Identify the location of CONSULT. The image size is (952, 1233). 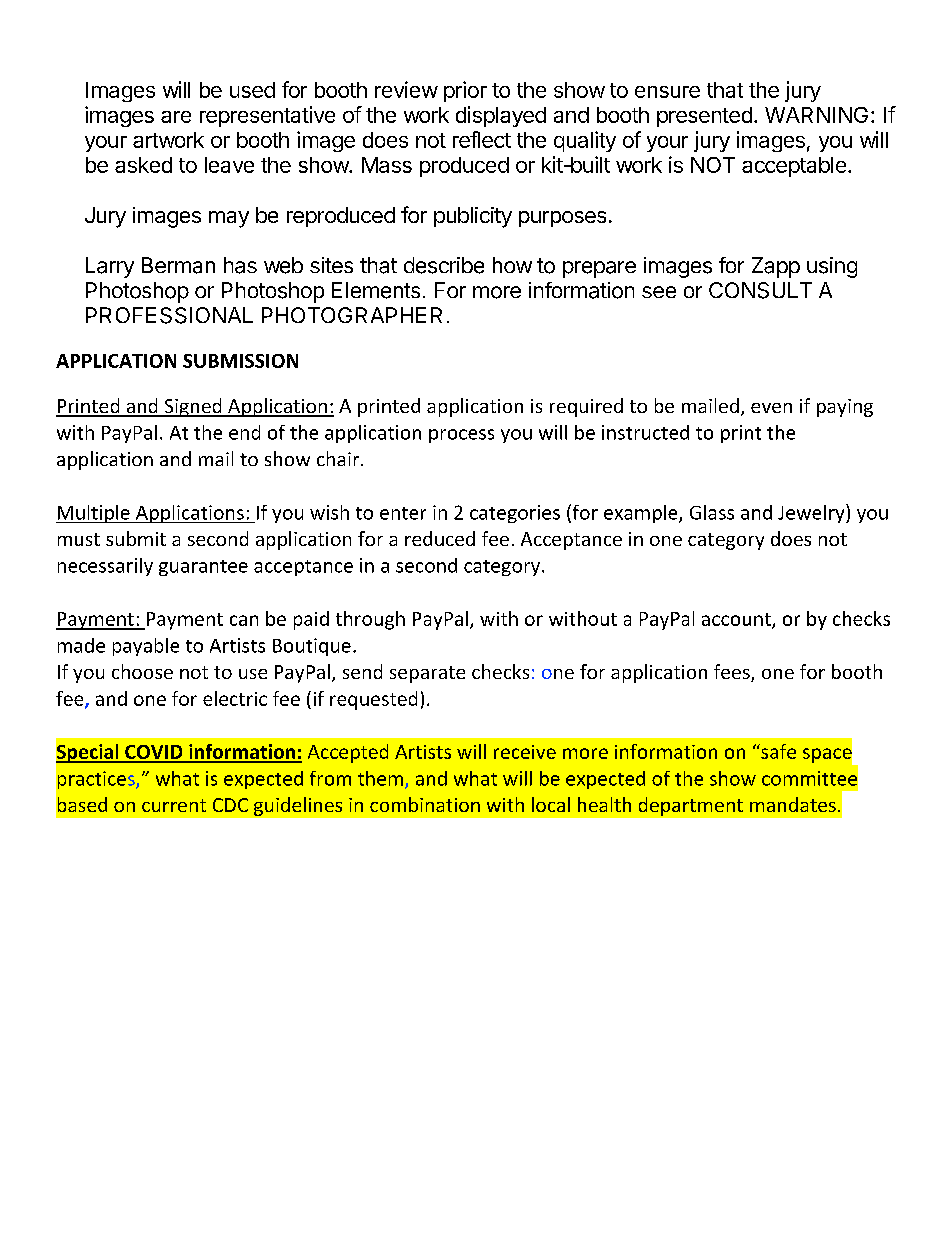
(760, 290).
